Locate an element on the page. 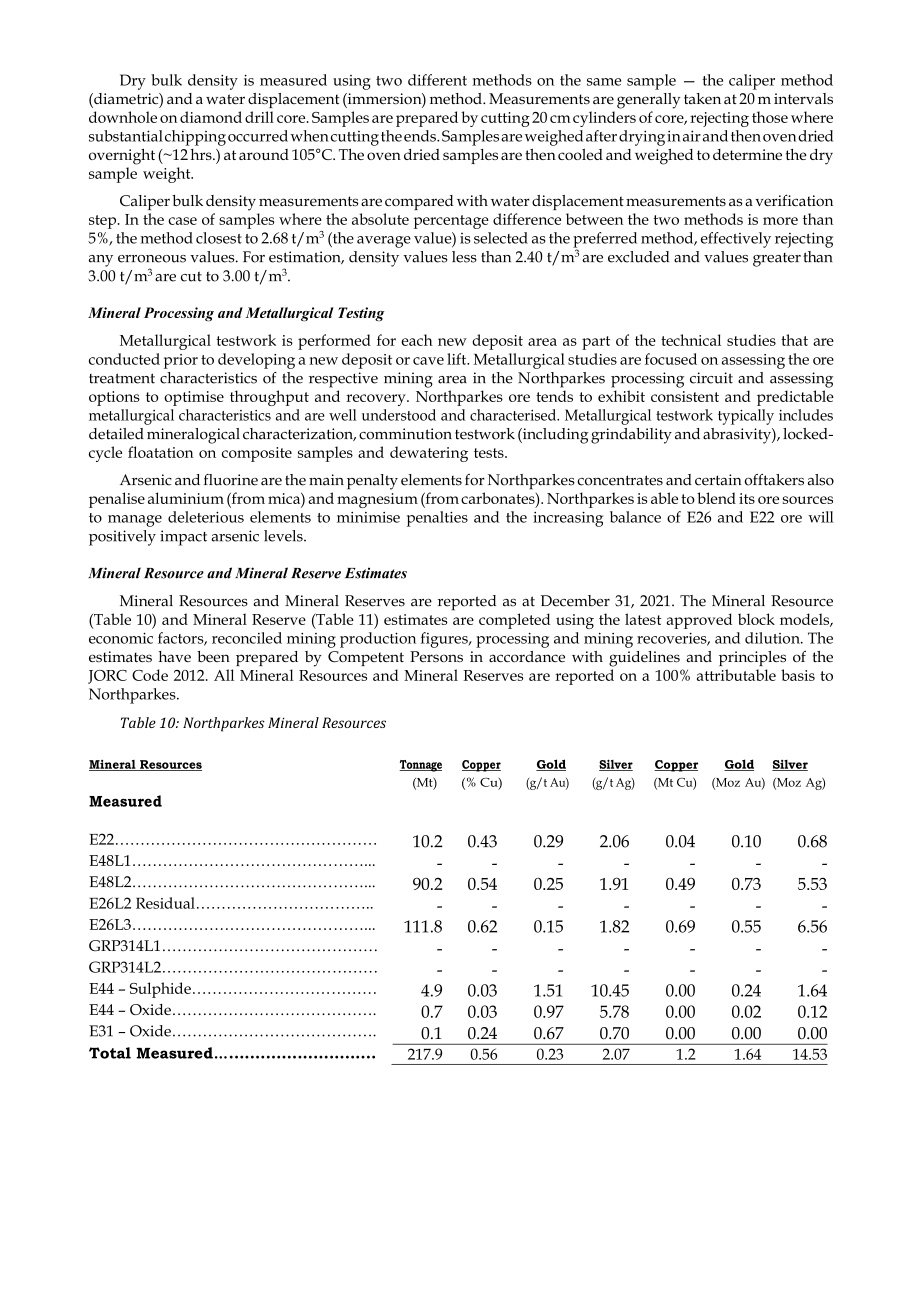 This page has width=924, height=1308. basis is located at coordinates (798, 675).
